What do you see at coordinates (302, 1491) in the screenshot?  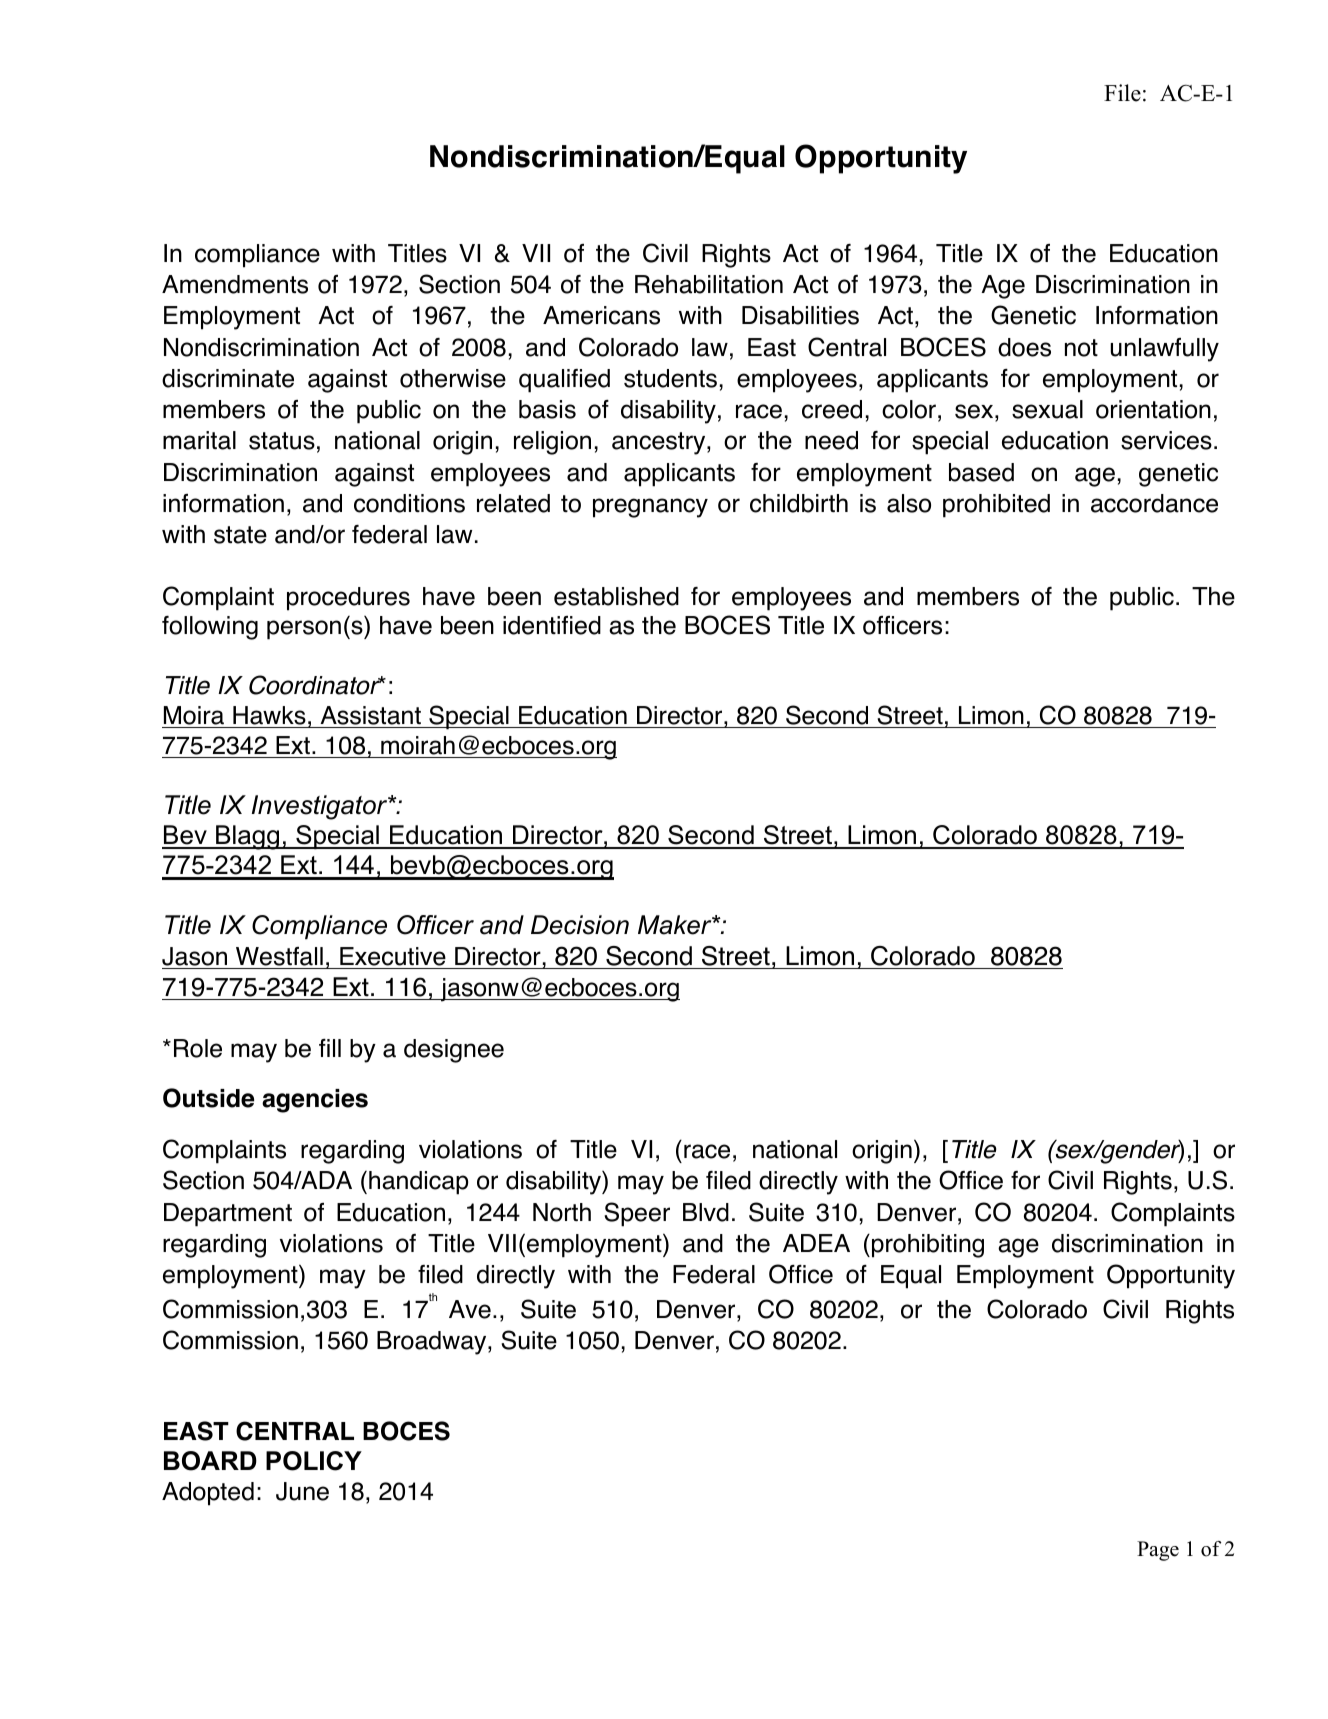 I see `June` at bounding box center [302, 1491].
